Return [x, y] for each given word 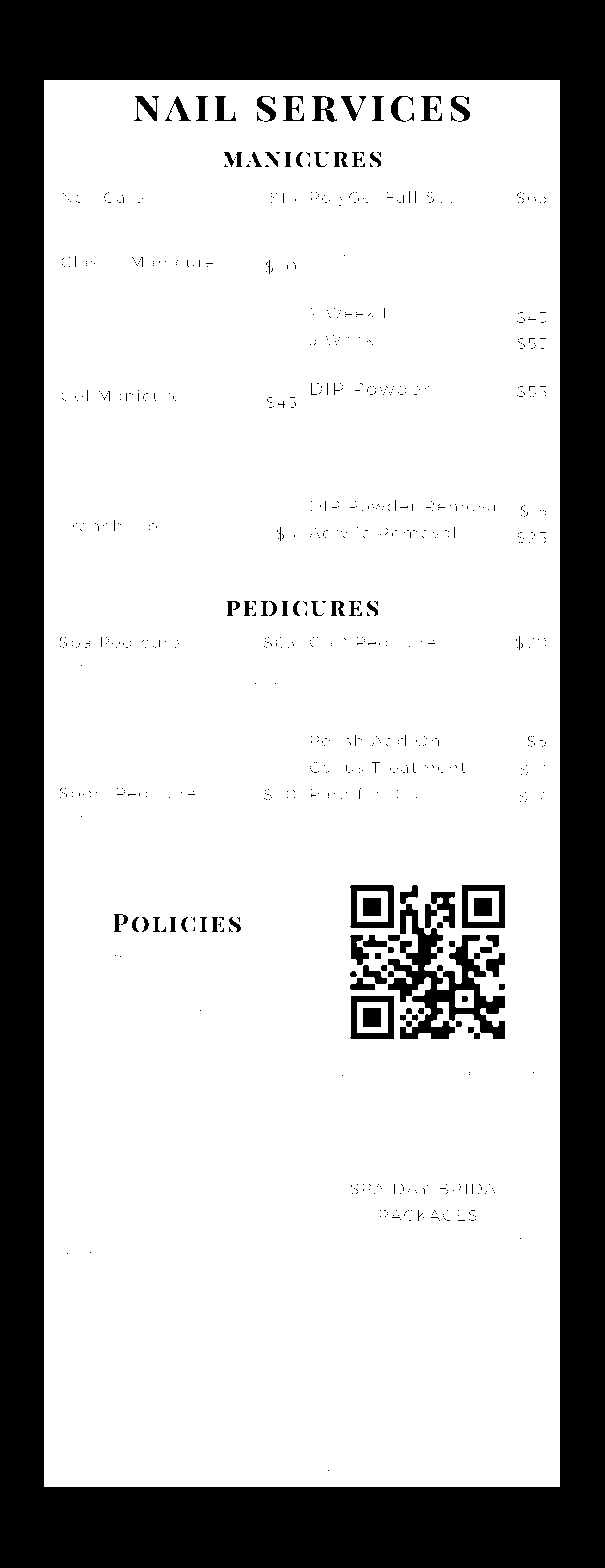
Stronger [334, 220]
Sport [83, 794]
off [251, 849]
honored [106, 1403]
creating [503, 237]
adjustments [238, 1387]
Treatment [418, 767]
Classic [91, 262]
